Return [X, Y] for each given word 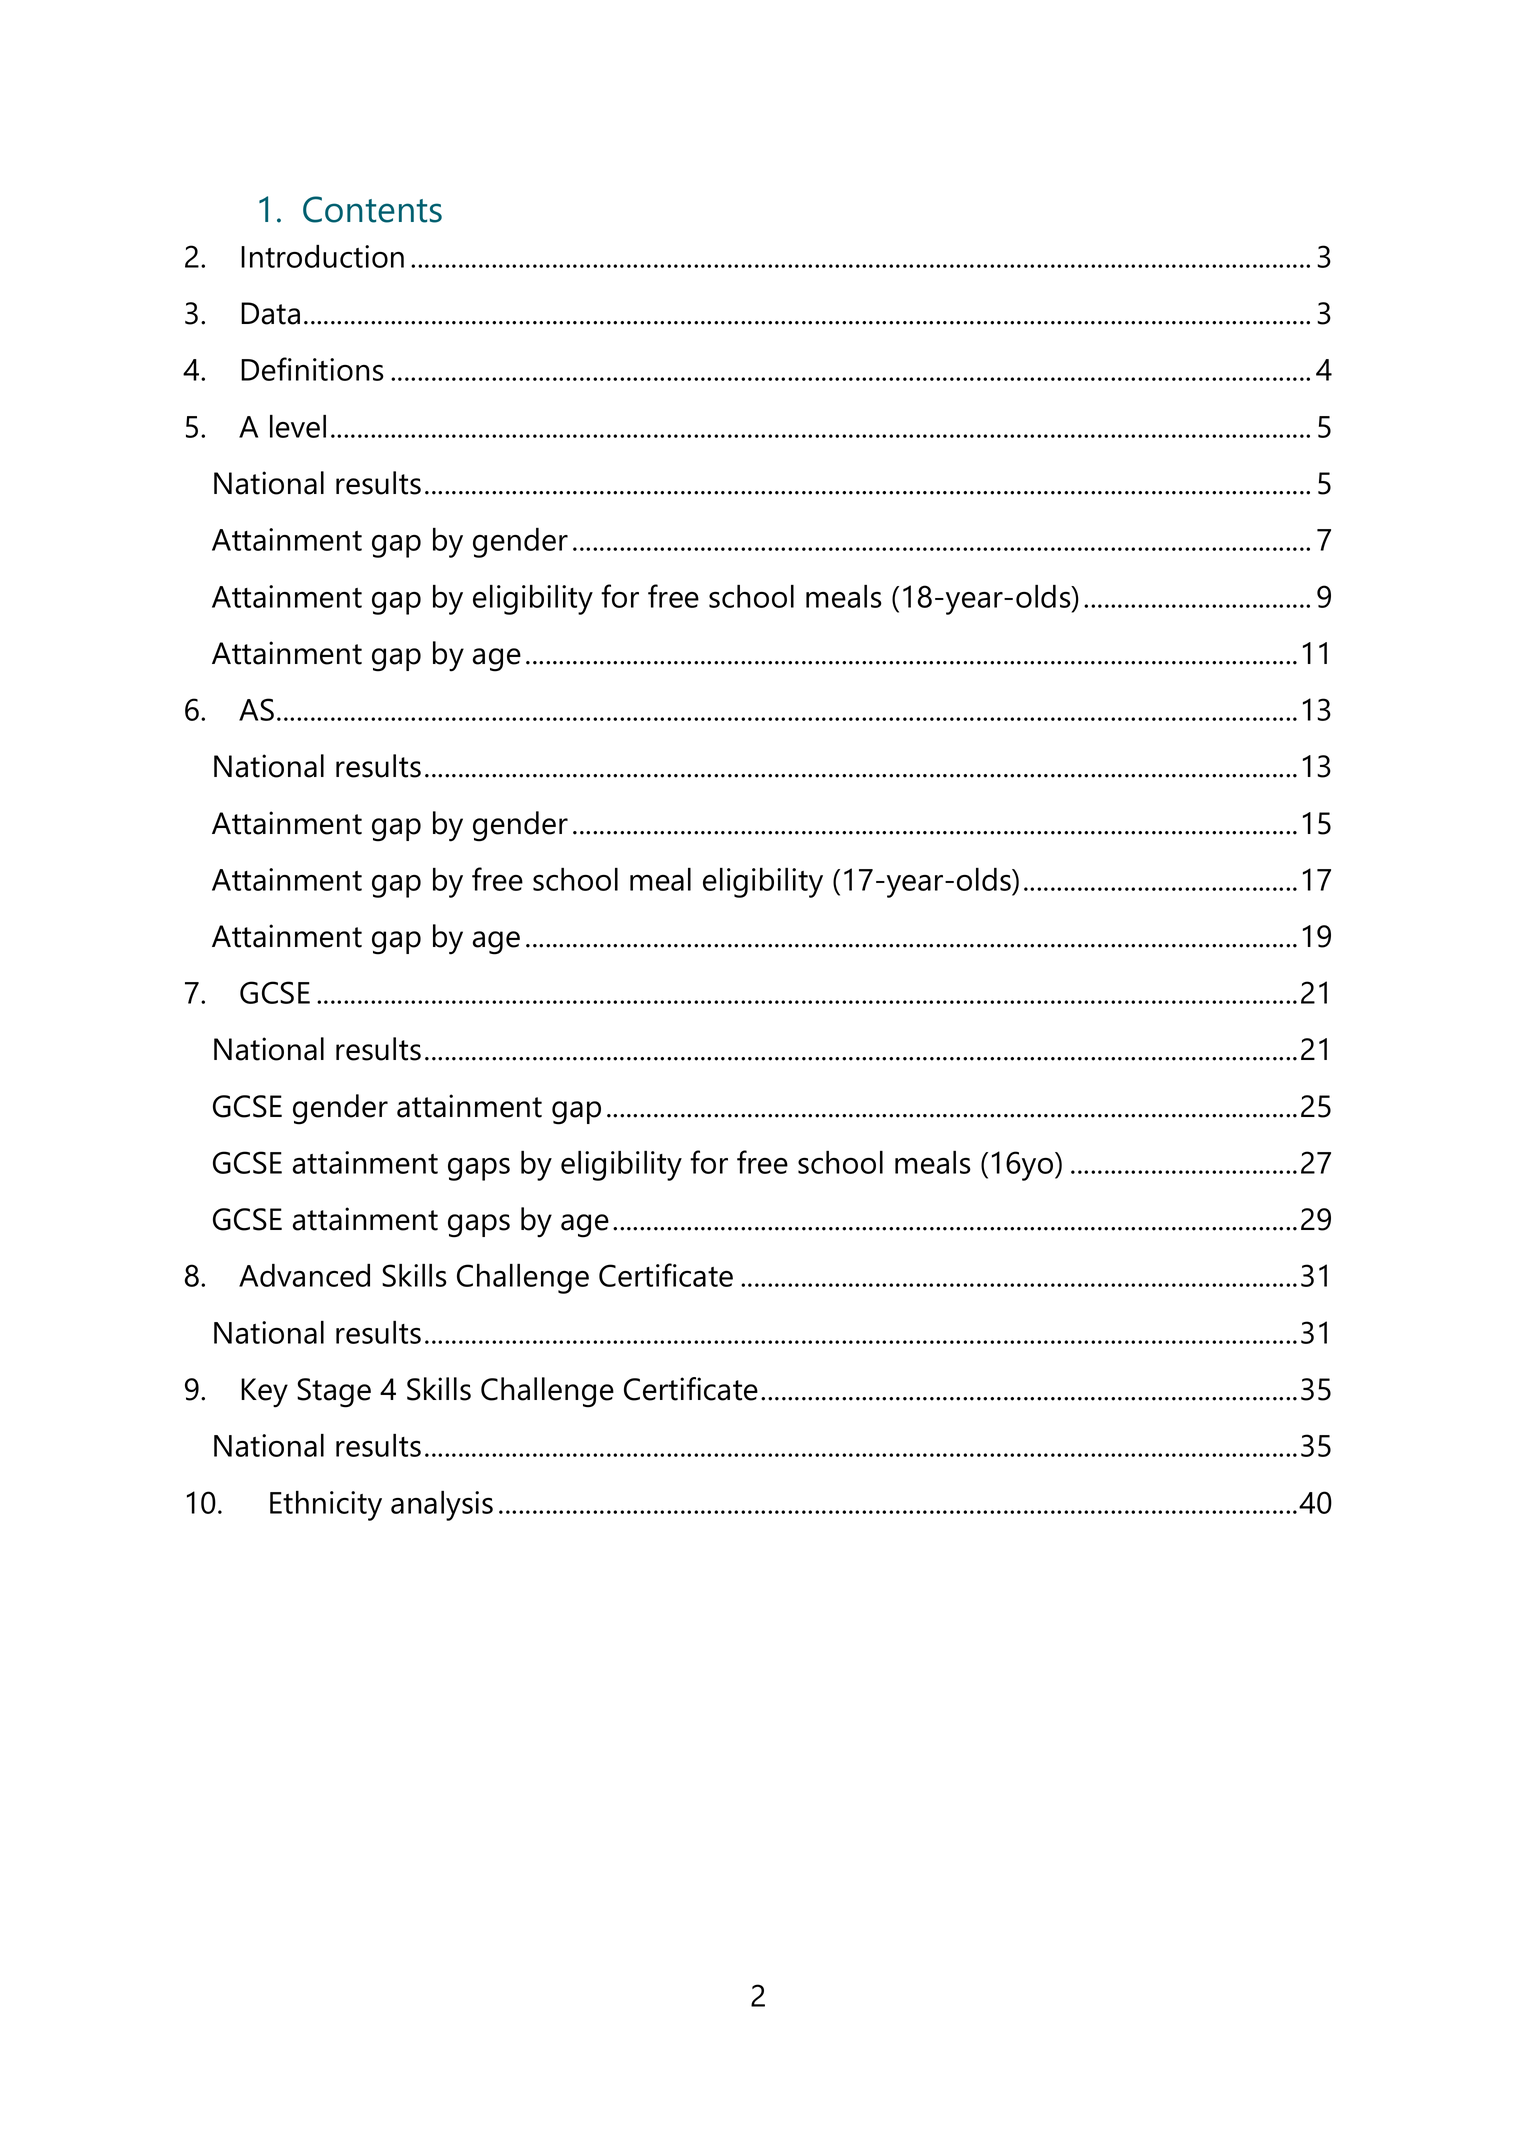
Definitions [312, 369]
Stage [334, 1393]
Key [264, 1393]
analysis [442, 1506]
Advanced [304, 1275]
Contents [372, 209]
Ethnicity [326, 1506]
